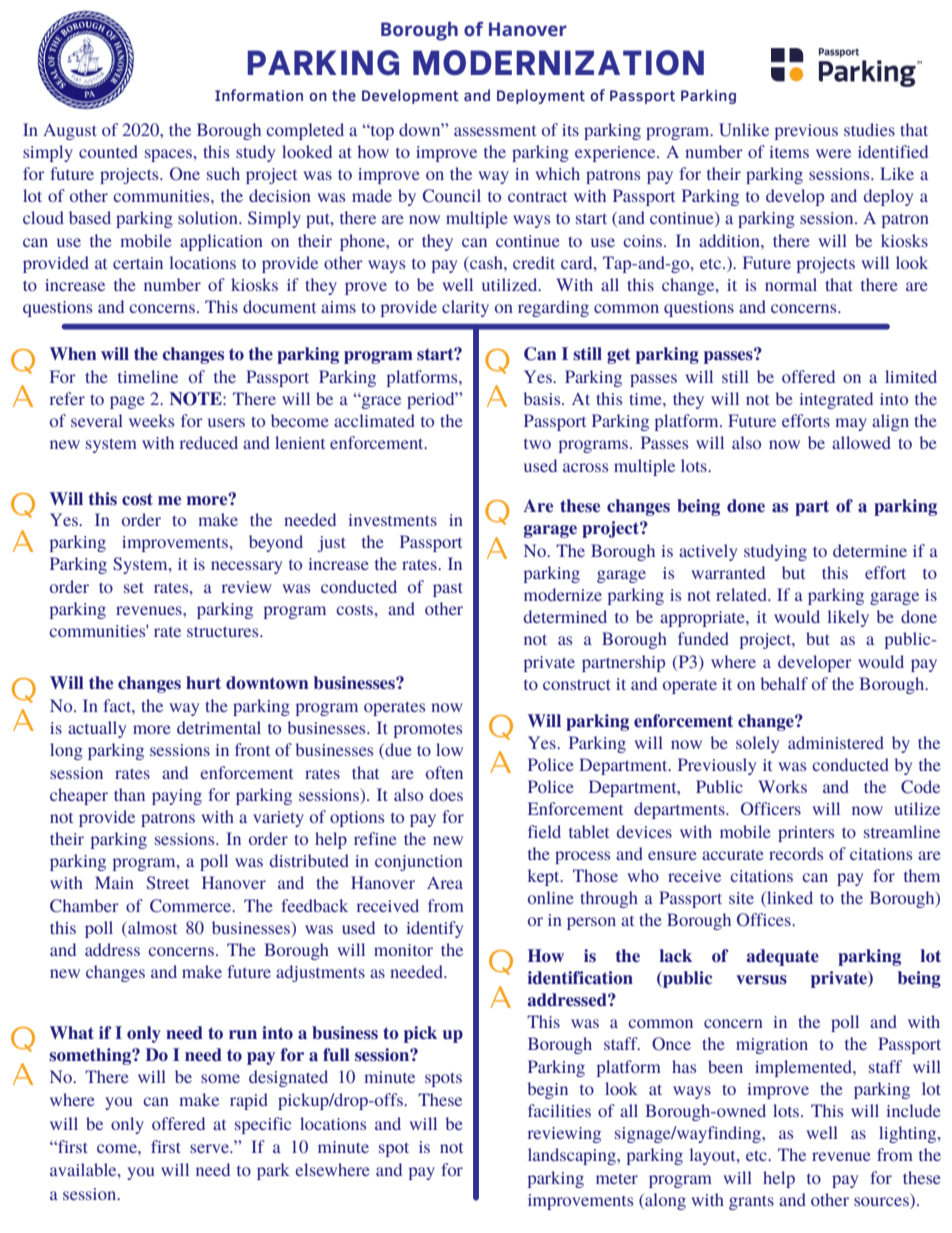 The image size is (952, 1233). What do you see at coordinates (210, 1148) in the page?
I see `serve` at bounding box center [210, 1148].
